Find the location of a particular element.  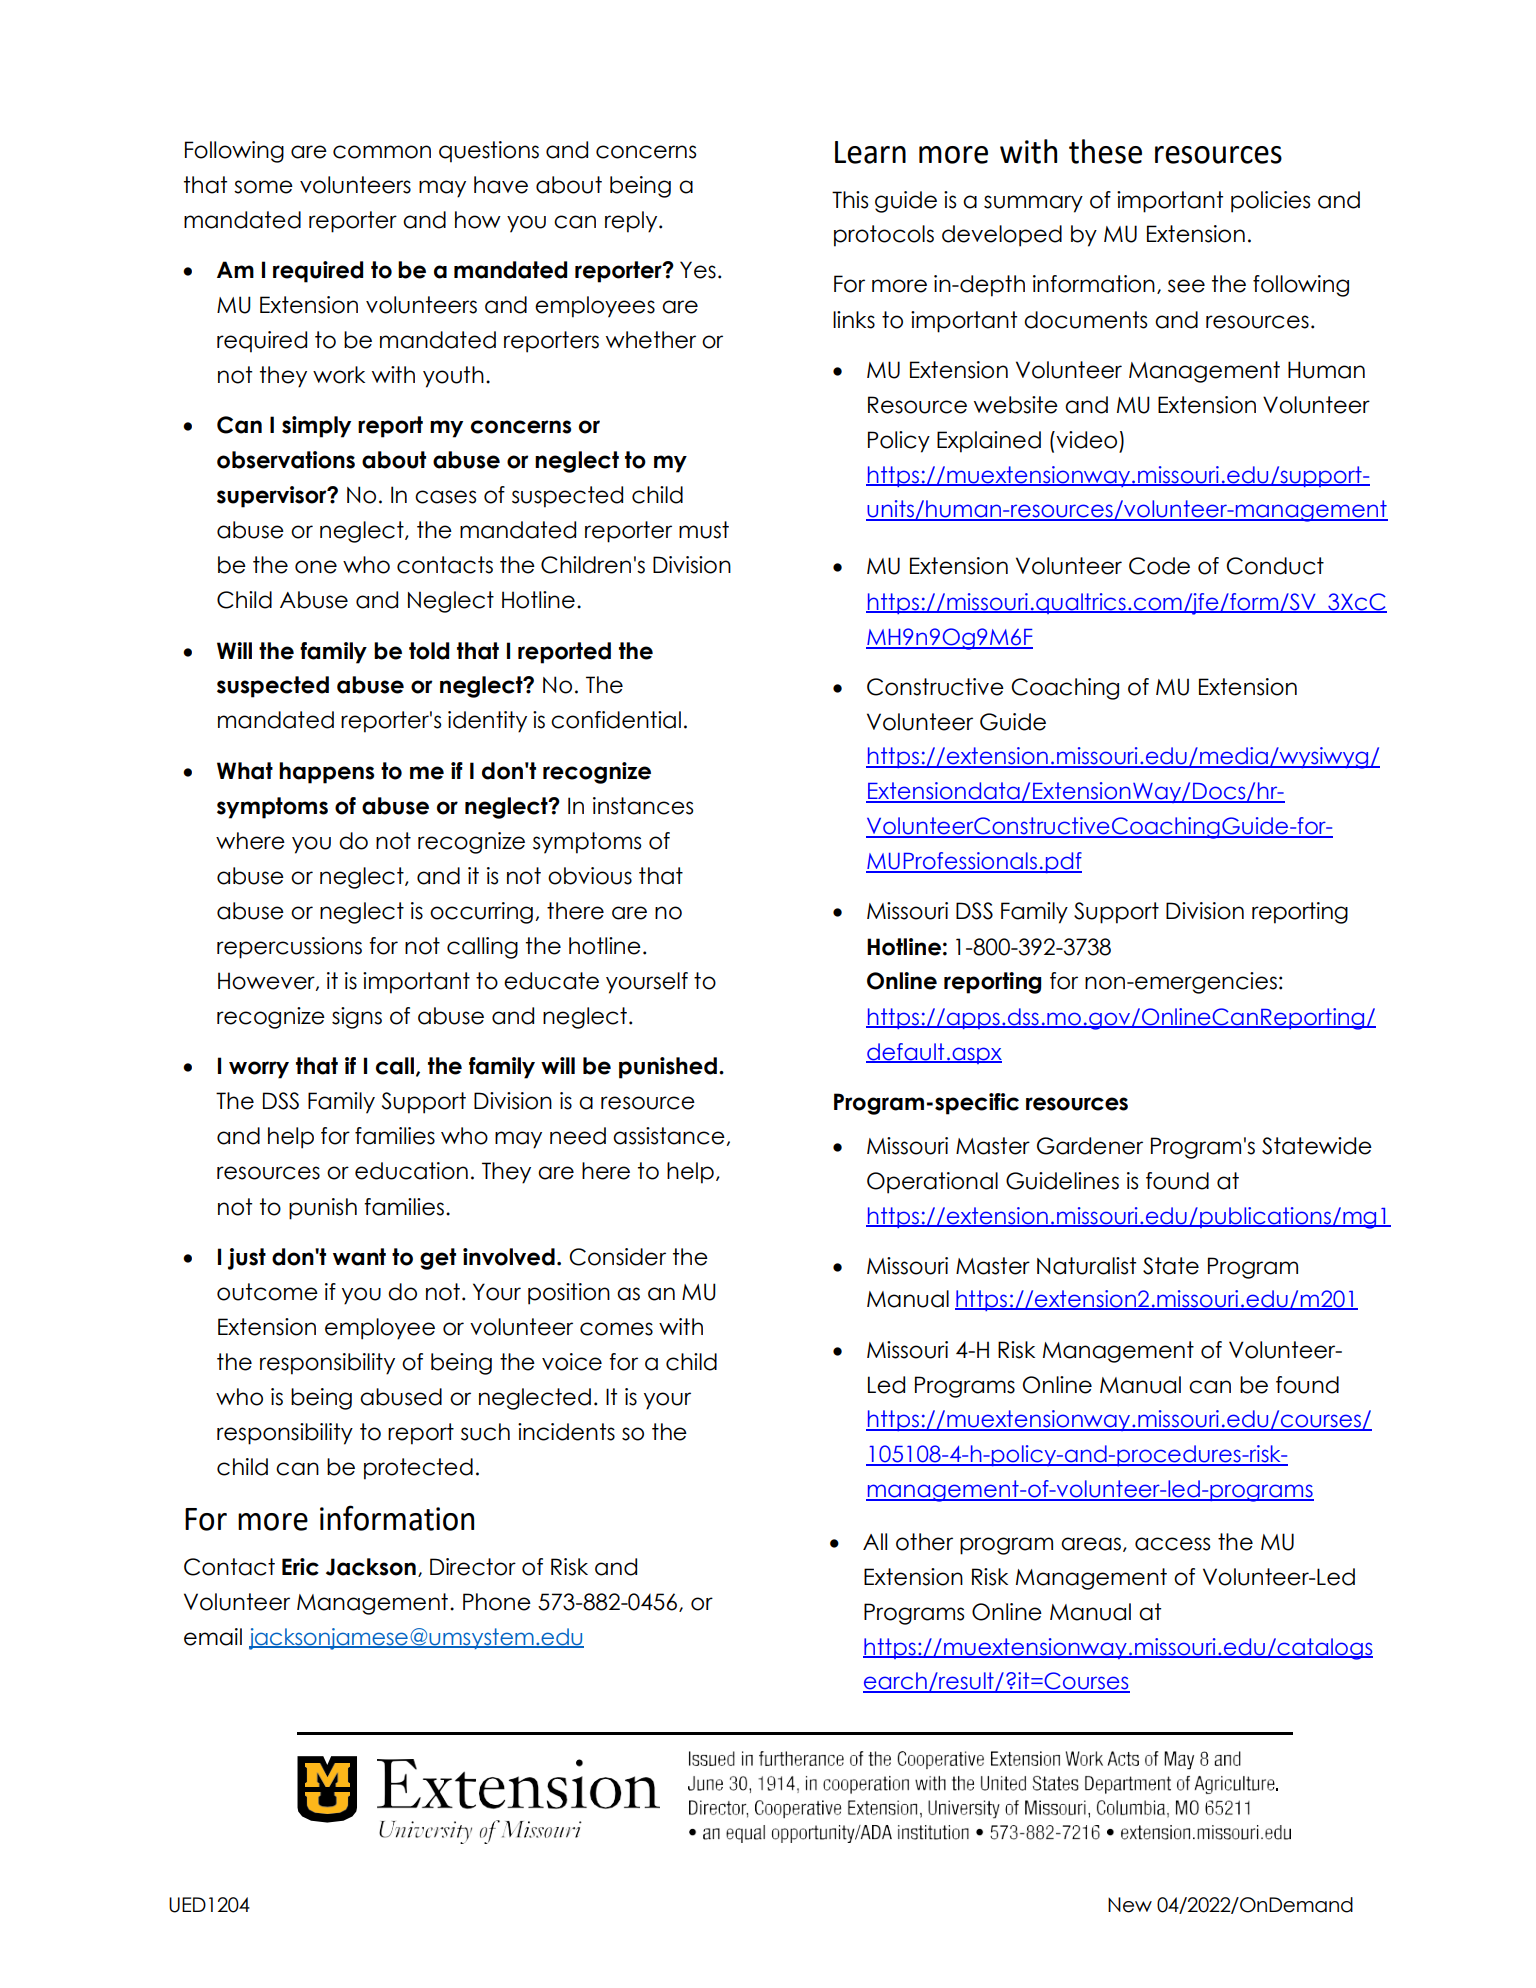

common is located at coordinates (382, 152).
